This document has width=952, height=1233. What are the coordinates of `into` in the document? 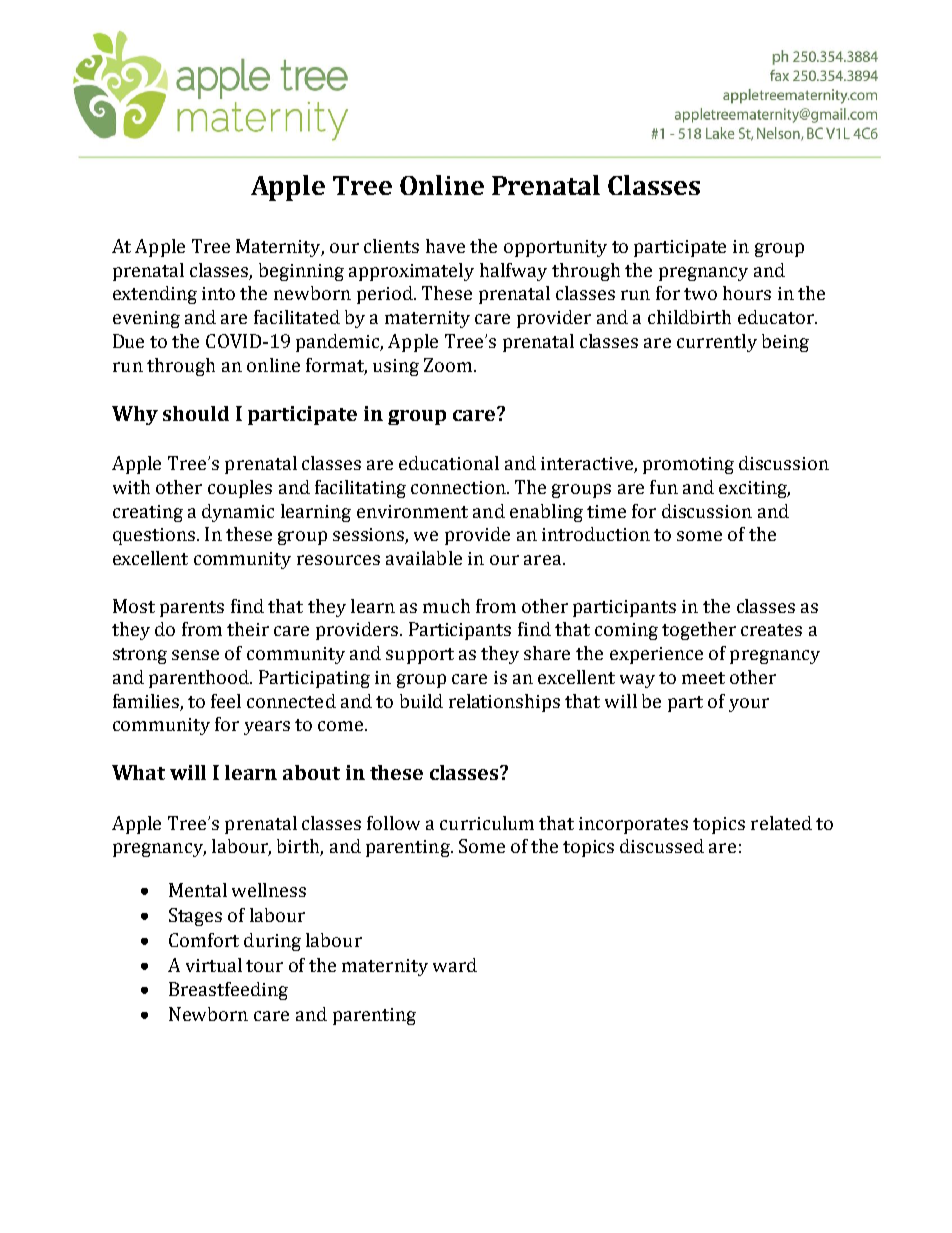 It's located at (218, 293).
